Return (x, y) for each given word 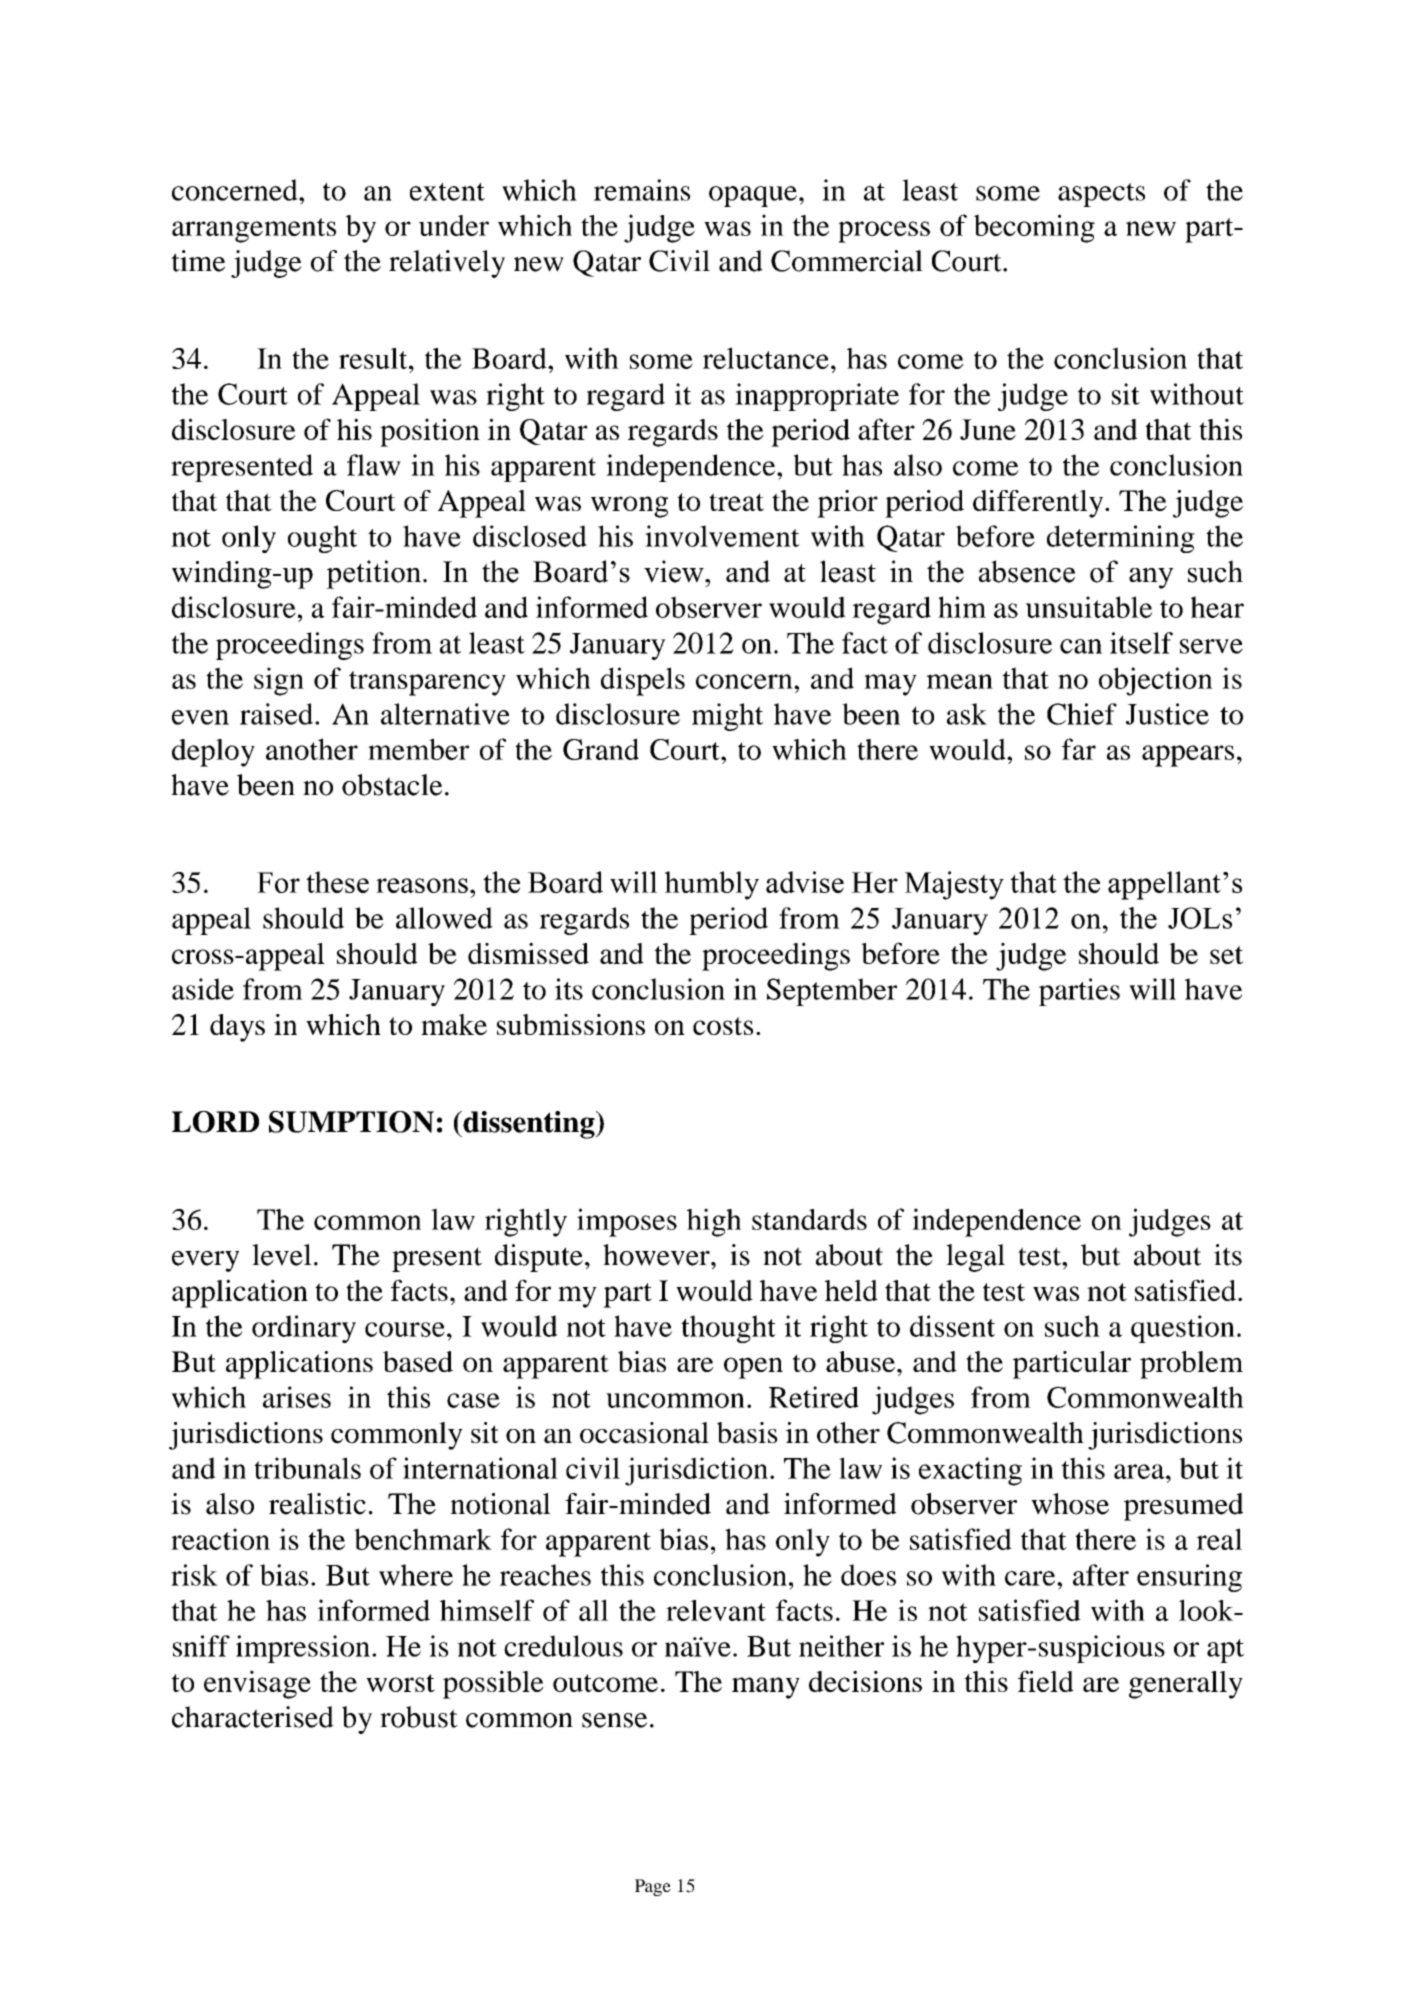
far (1079, 749)
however (657, 1255)
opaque (753, 196)
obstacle (392, 785)
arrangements (254, 230)
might (727, 717)
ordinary (304, 1329)
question (1183, 1329)
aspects (1101, 195)
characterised (253, 1717)
